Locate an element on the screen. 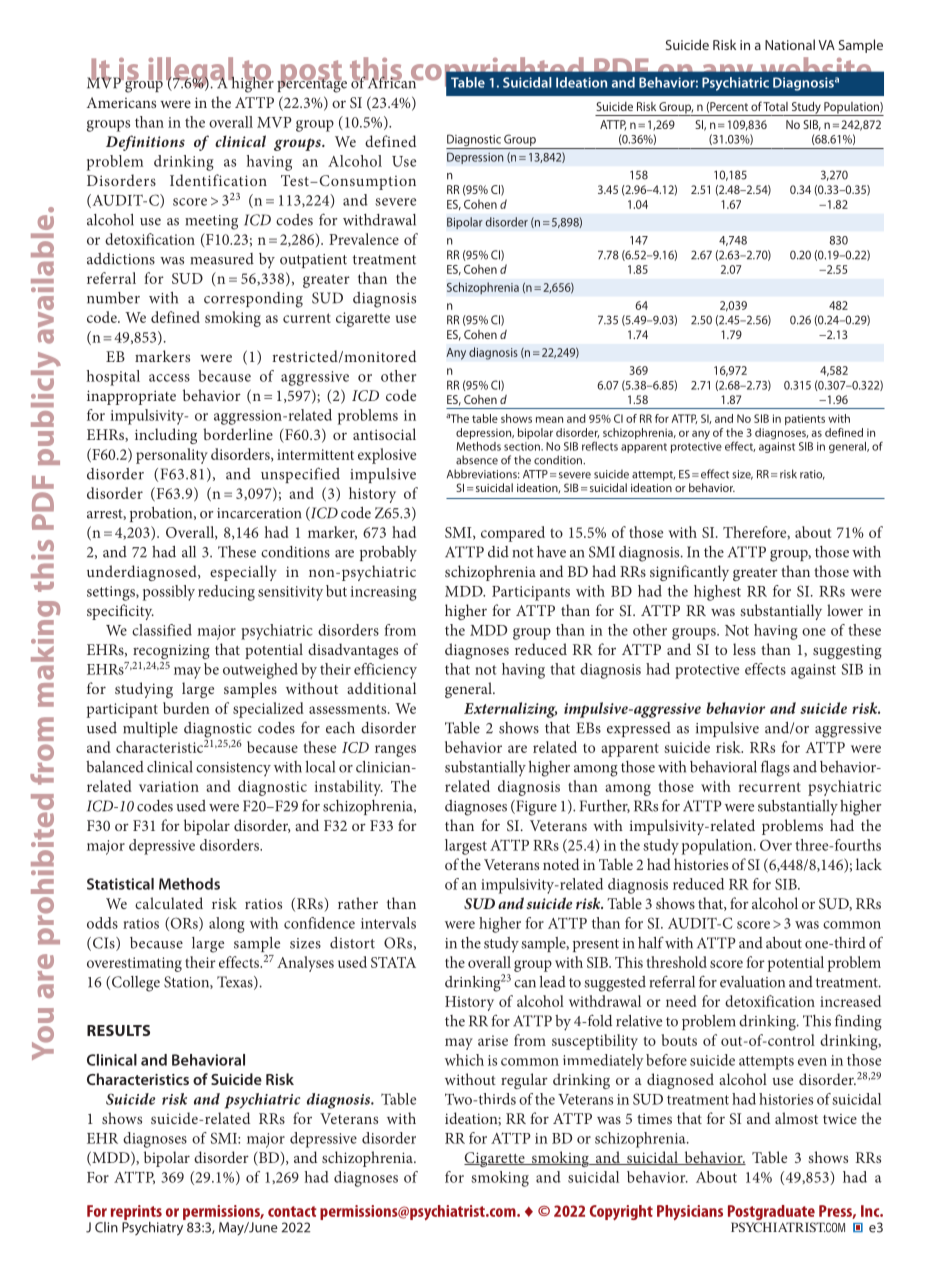  access is located at coordinates (169, 378).
